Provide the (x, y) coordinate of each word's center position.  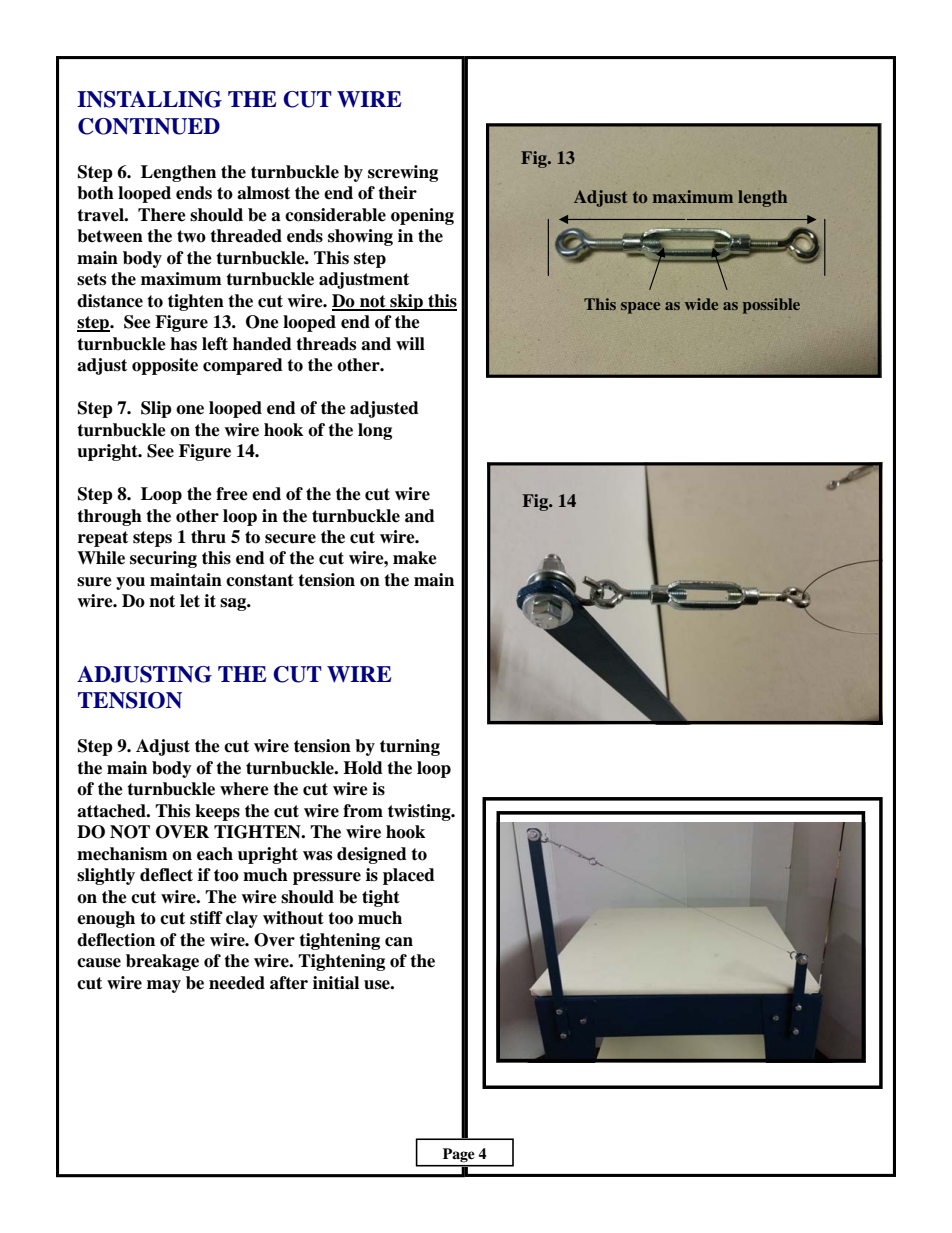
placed (409, 876)
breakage (162, 962)
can (399, 942)
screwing (403, 173)
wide (701, 304)
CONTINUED (149, 126)
